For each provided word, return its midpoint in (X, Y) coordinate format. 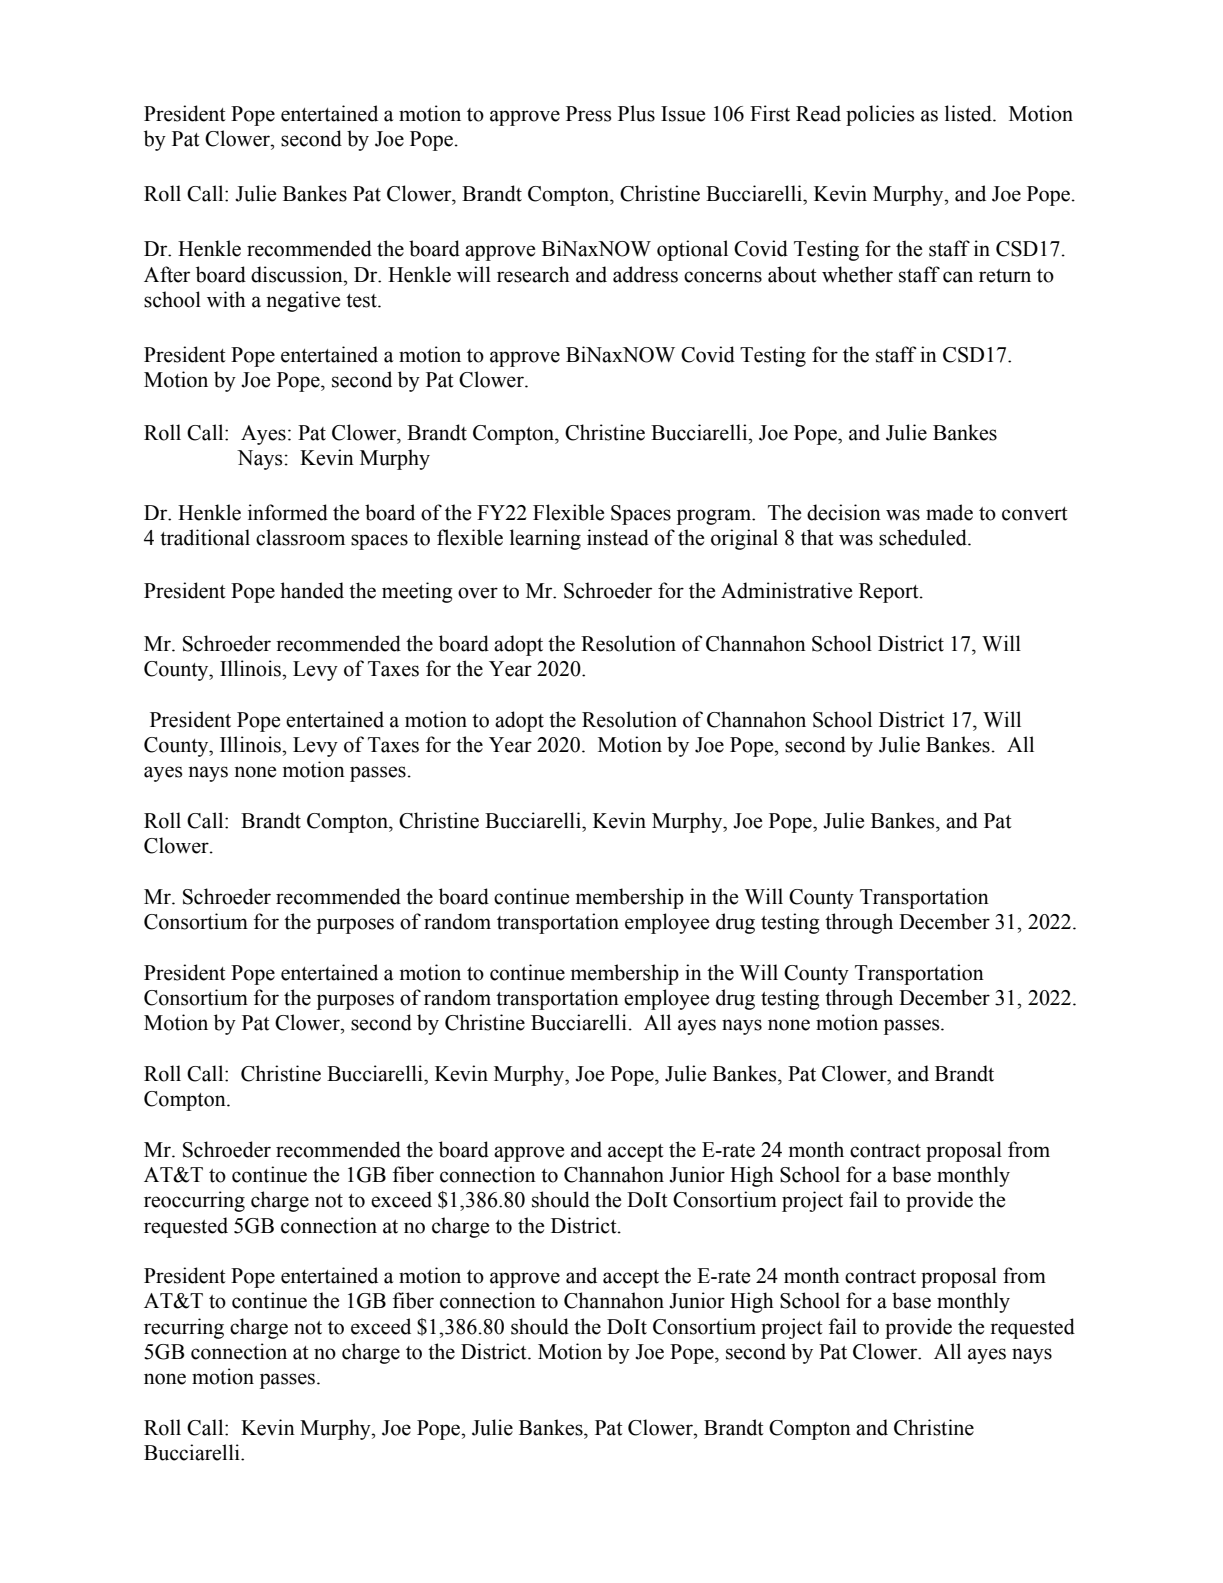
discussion (298, 274)
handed (312, 590)
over (478, 593)
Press (589, 114)
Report (890, 593)
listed (969, 113)
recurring (184, 1328)
